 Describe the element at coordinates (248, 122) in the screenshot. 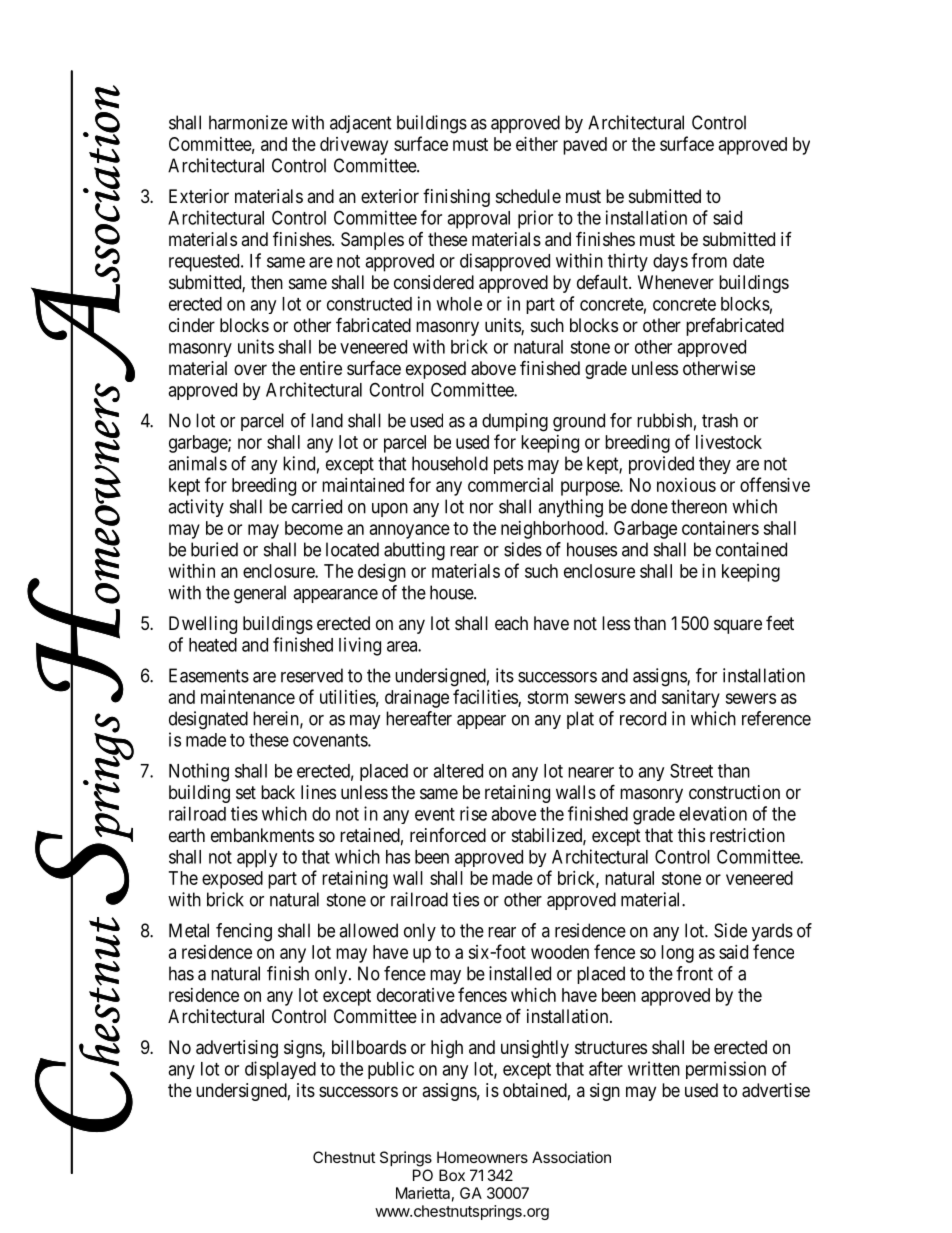

I see `harmonize` at that location.
